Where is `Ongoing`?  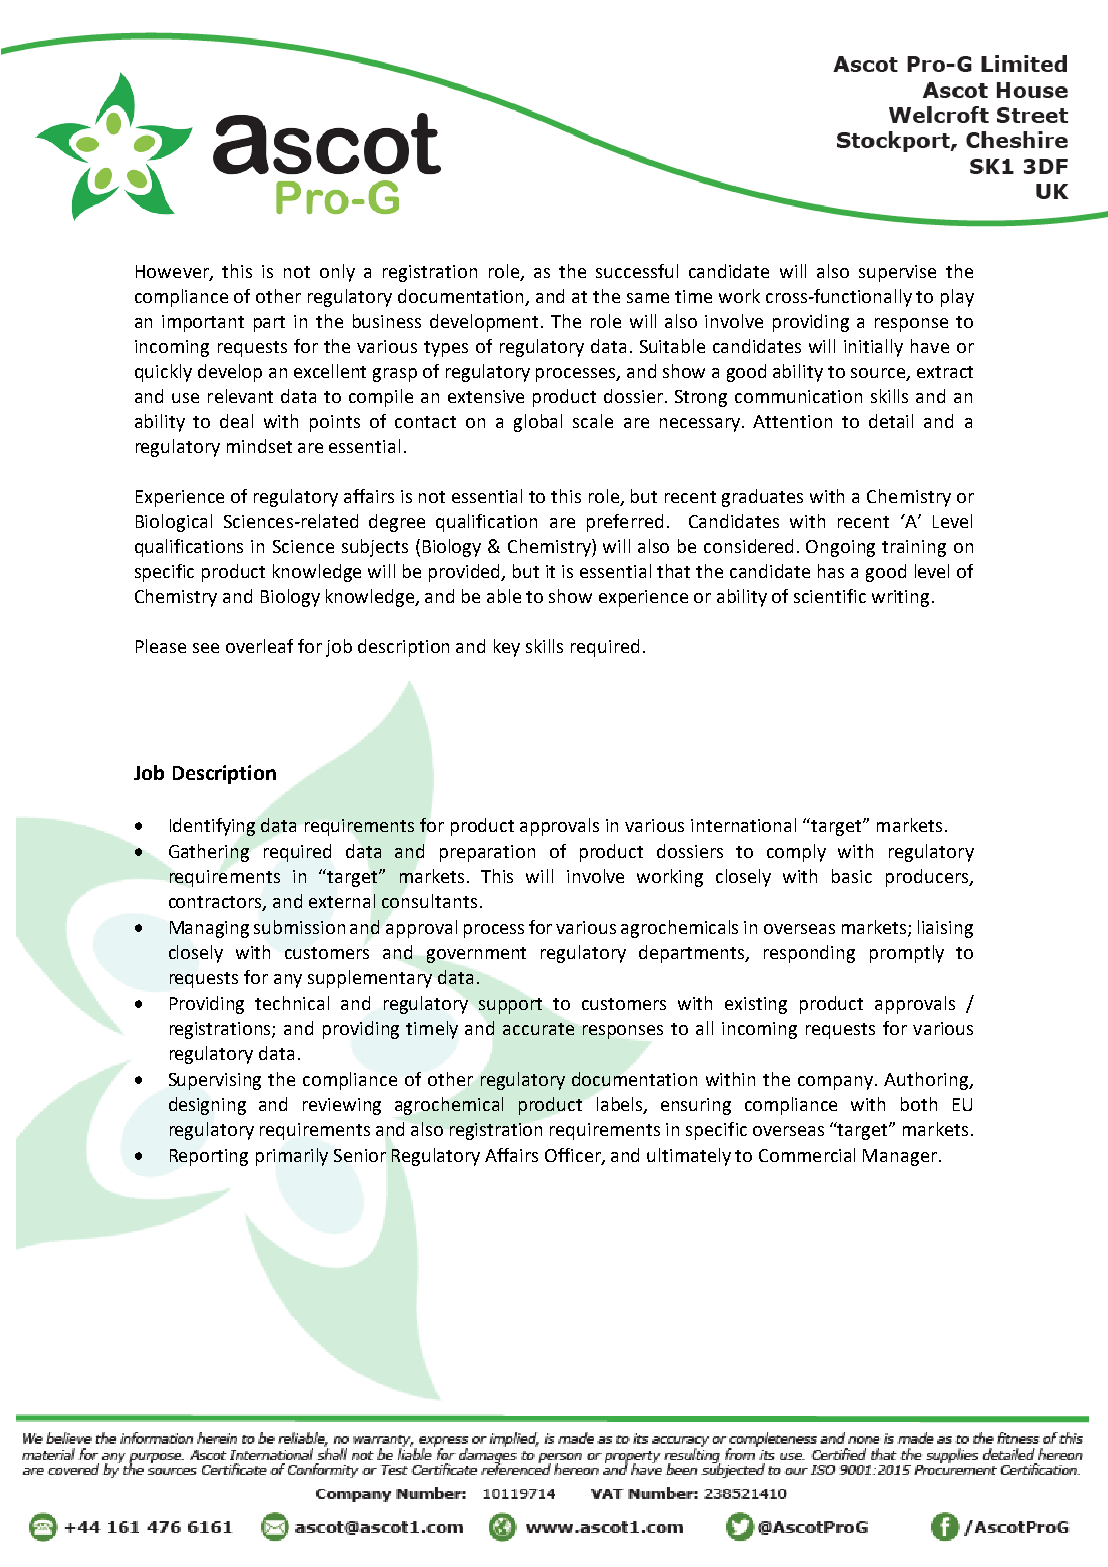
Ongoing is located at coordinates (840, 548).
